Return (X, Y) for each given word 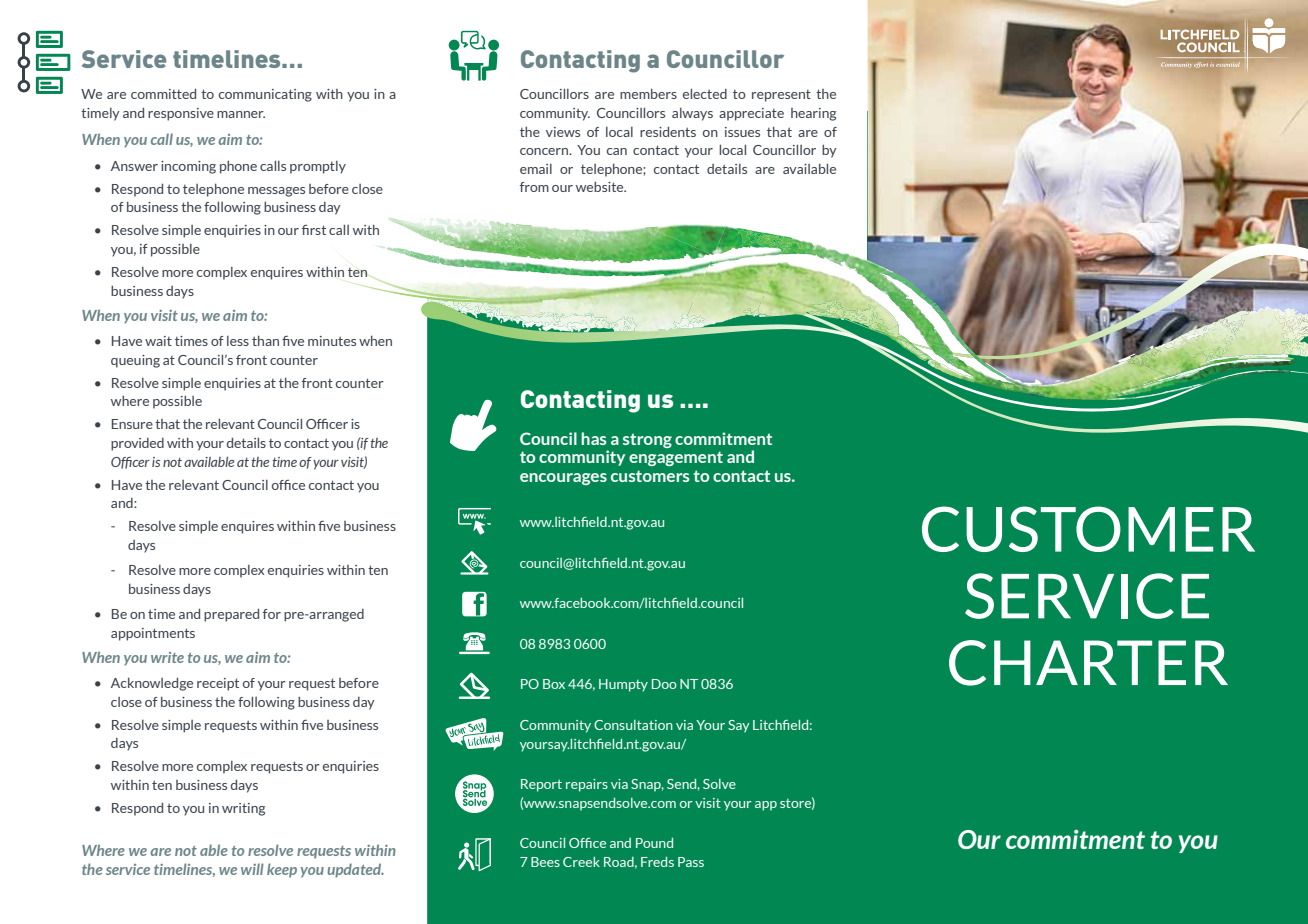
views (563, 132)
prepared (231, 615)
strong (647, 440)
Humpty (623, 685)
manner (241, 114)
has (594, 438)
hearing (813, 114)
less (238, 341)
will (252, 869)
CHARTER (1088, 663)
